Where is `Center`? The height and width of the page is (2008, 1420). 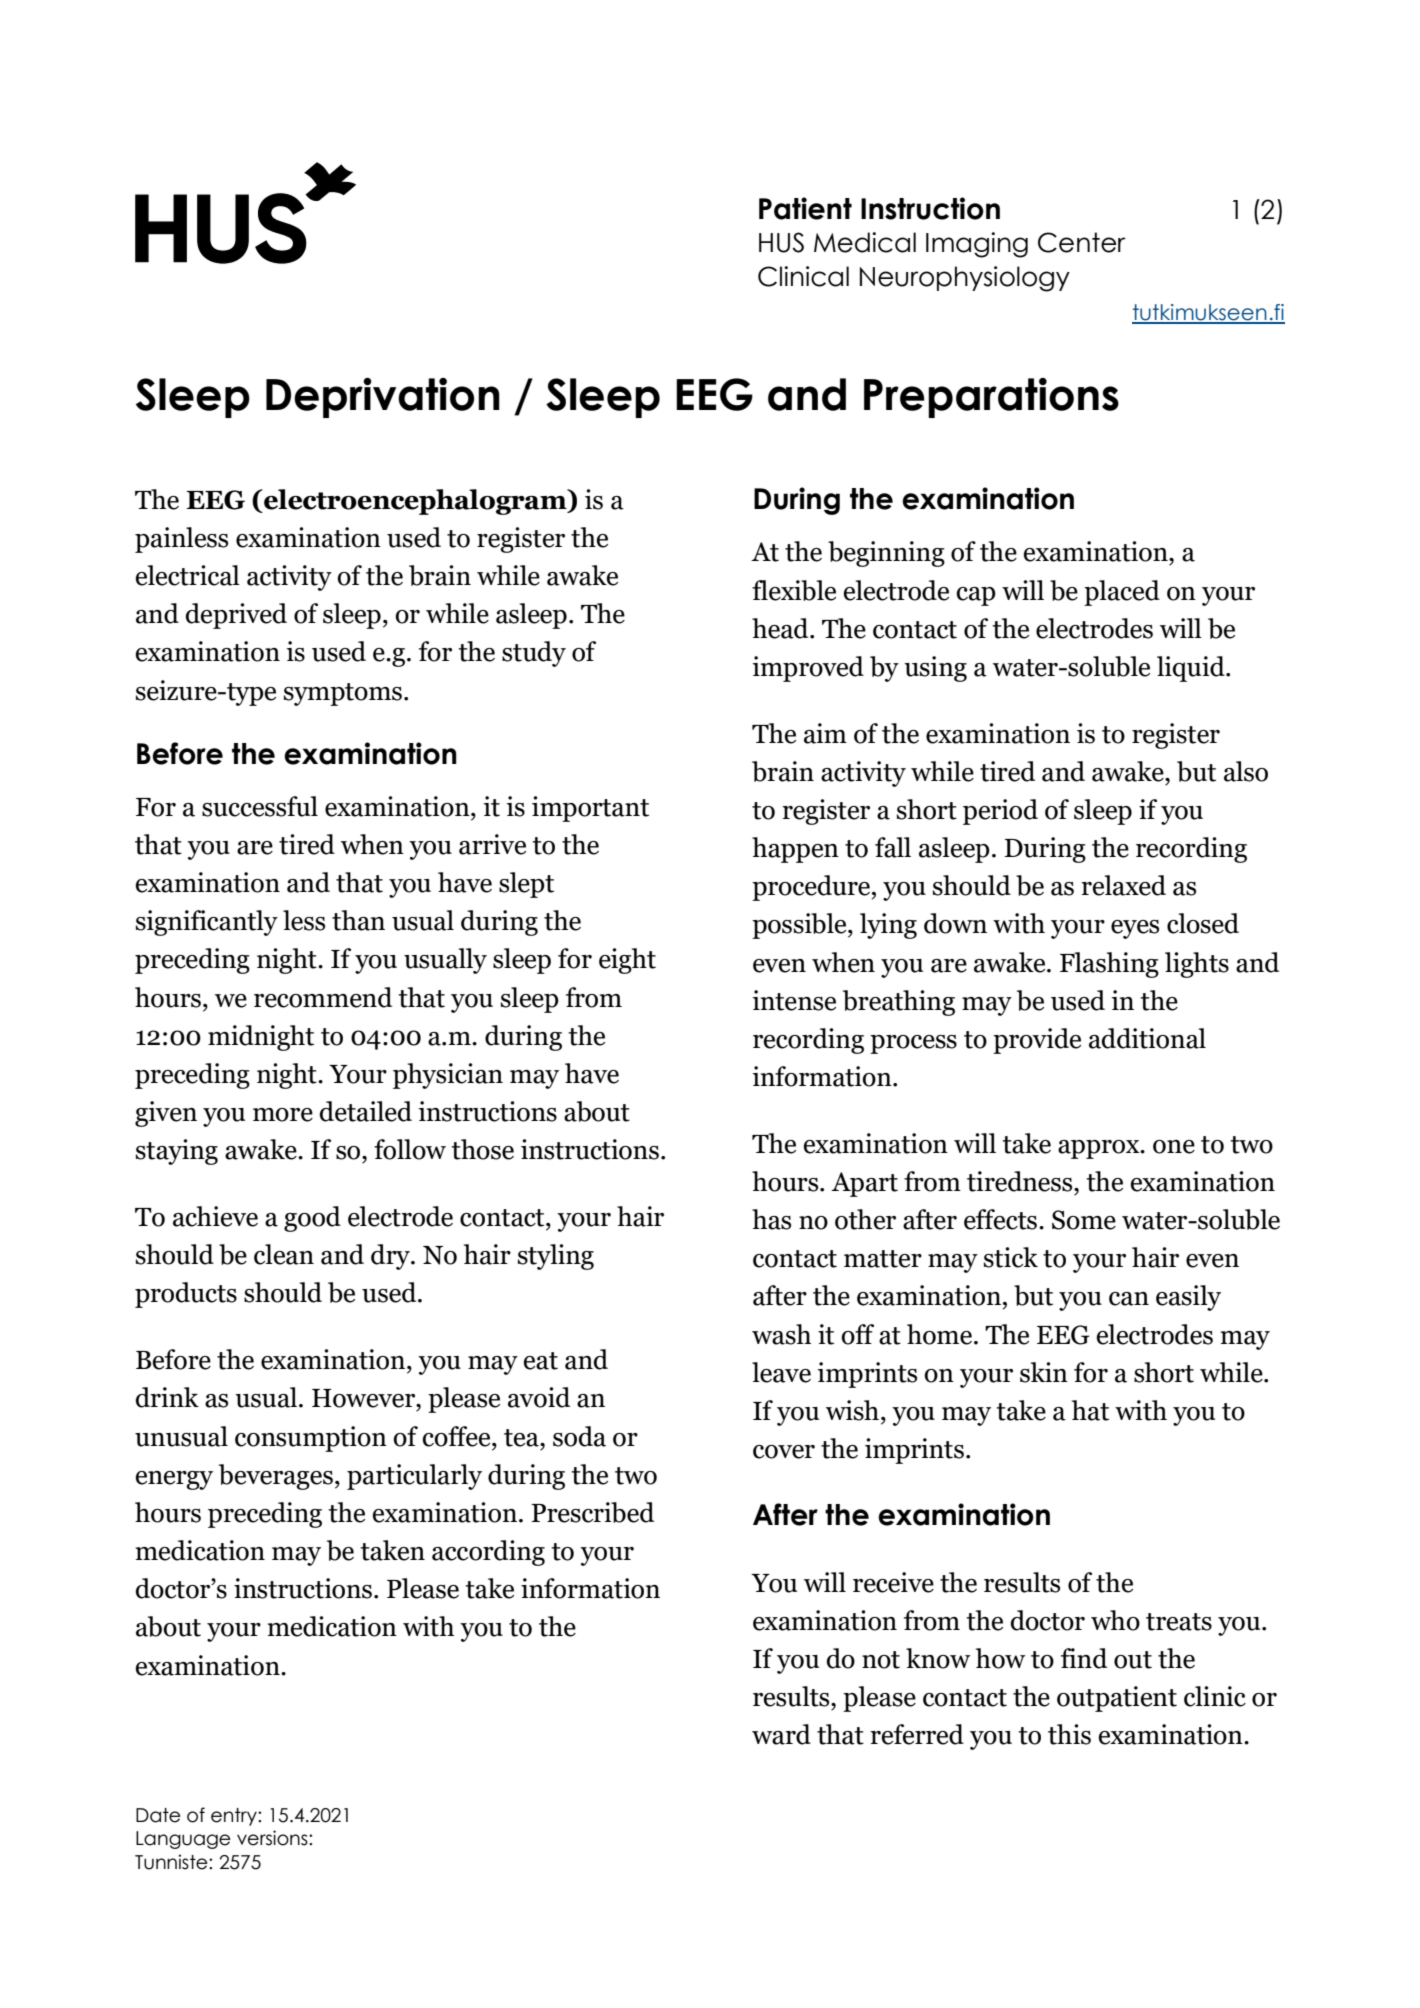
Center is located at coordinates (1082, 242).
